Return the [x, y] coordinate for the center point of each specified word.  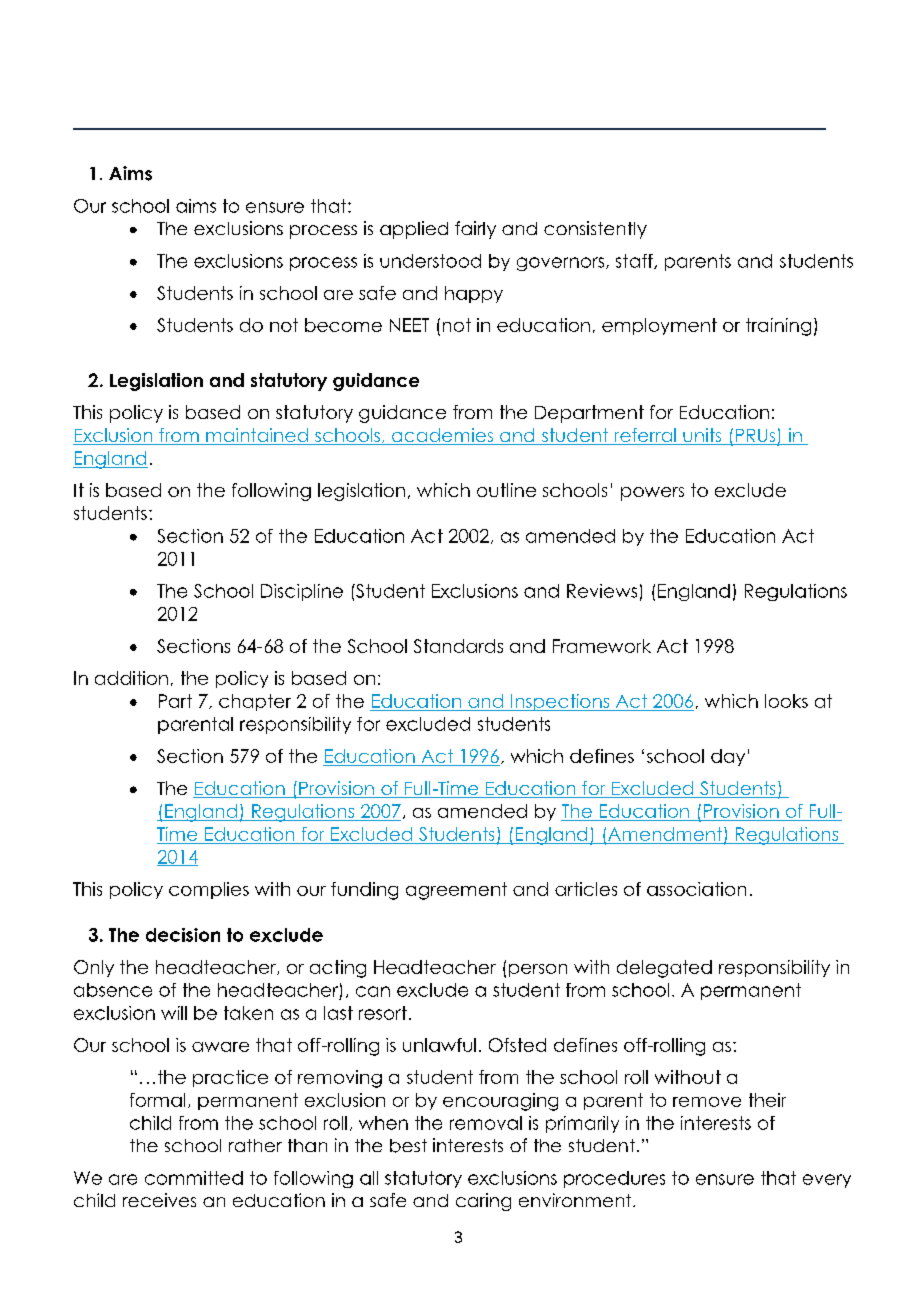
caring [483, 1202]
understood [430, 261]
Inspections [560, 702]
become [343, 325]
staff [635, 261]
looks [786, 701]
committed [194, 1178]
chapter [255, 702]
